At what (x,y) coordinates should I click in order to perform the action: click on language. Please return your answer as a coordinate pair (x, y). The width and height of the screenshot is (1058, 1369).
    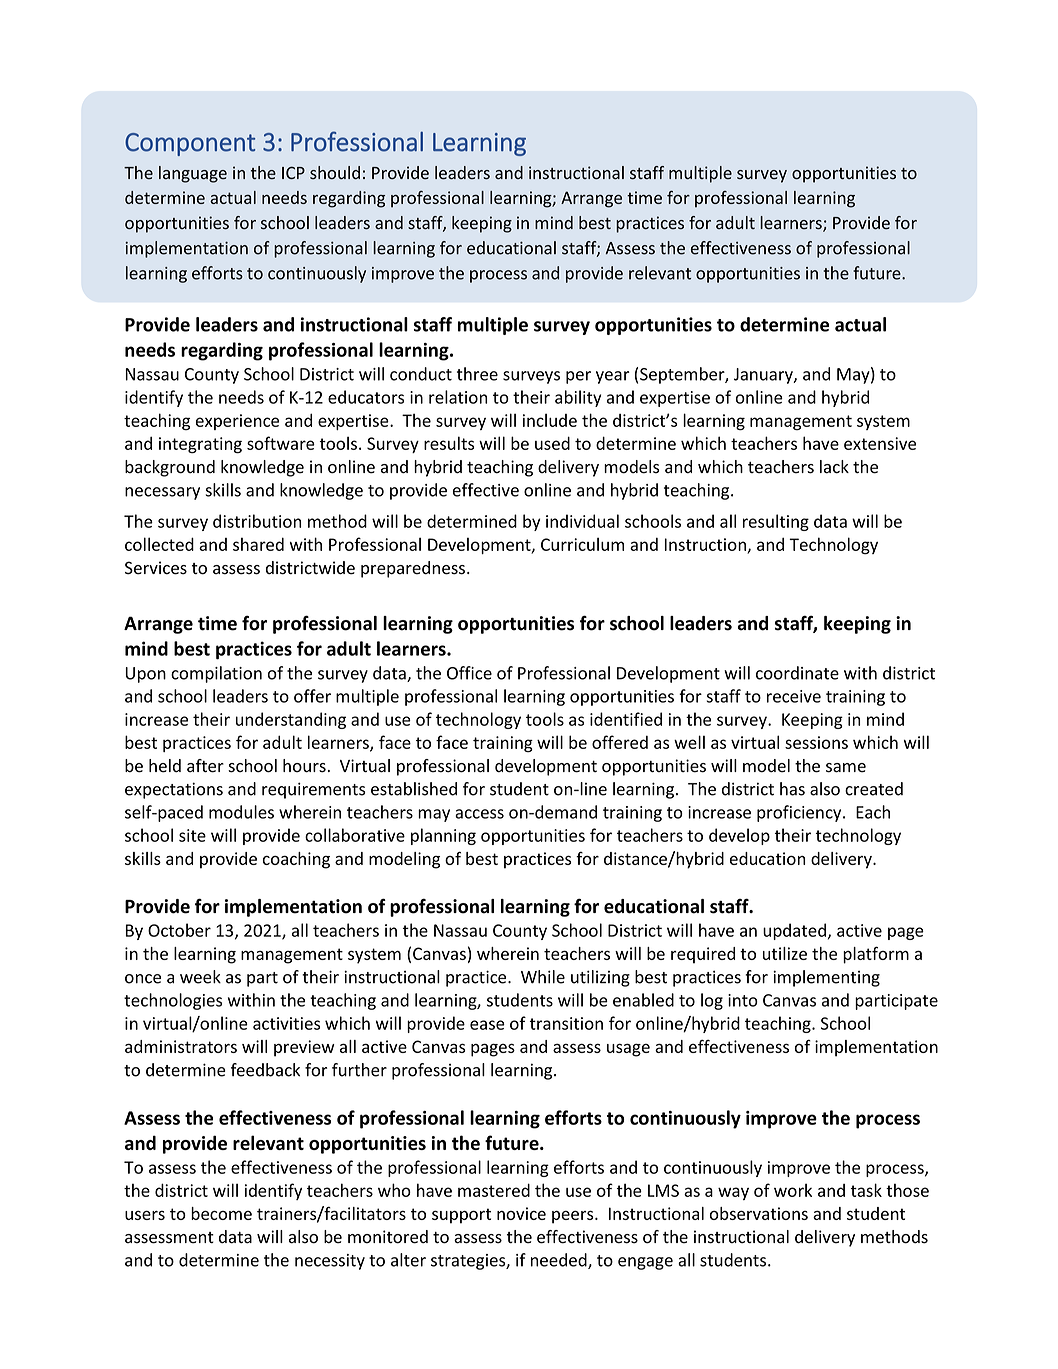
    Looking at the image, I should click on (193, 174).
